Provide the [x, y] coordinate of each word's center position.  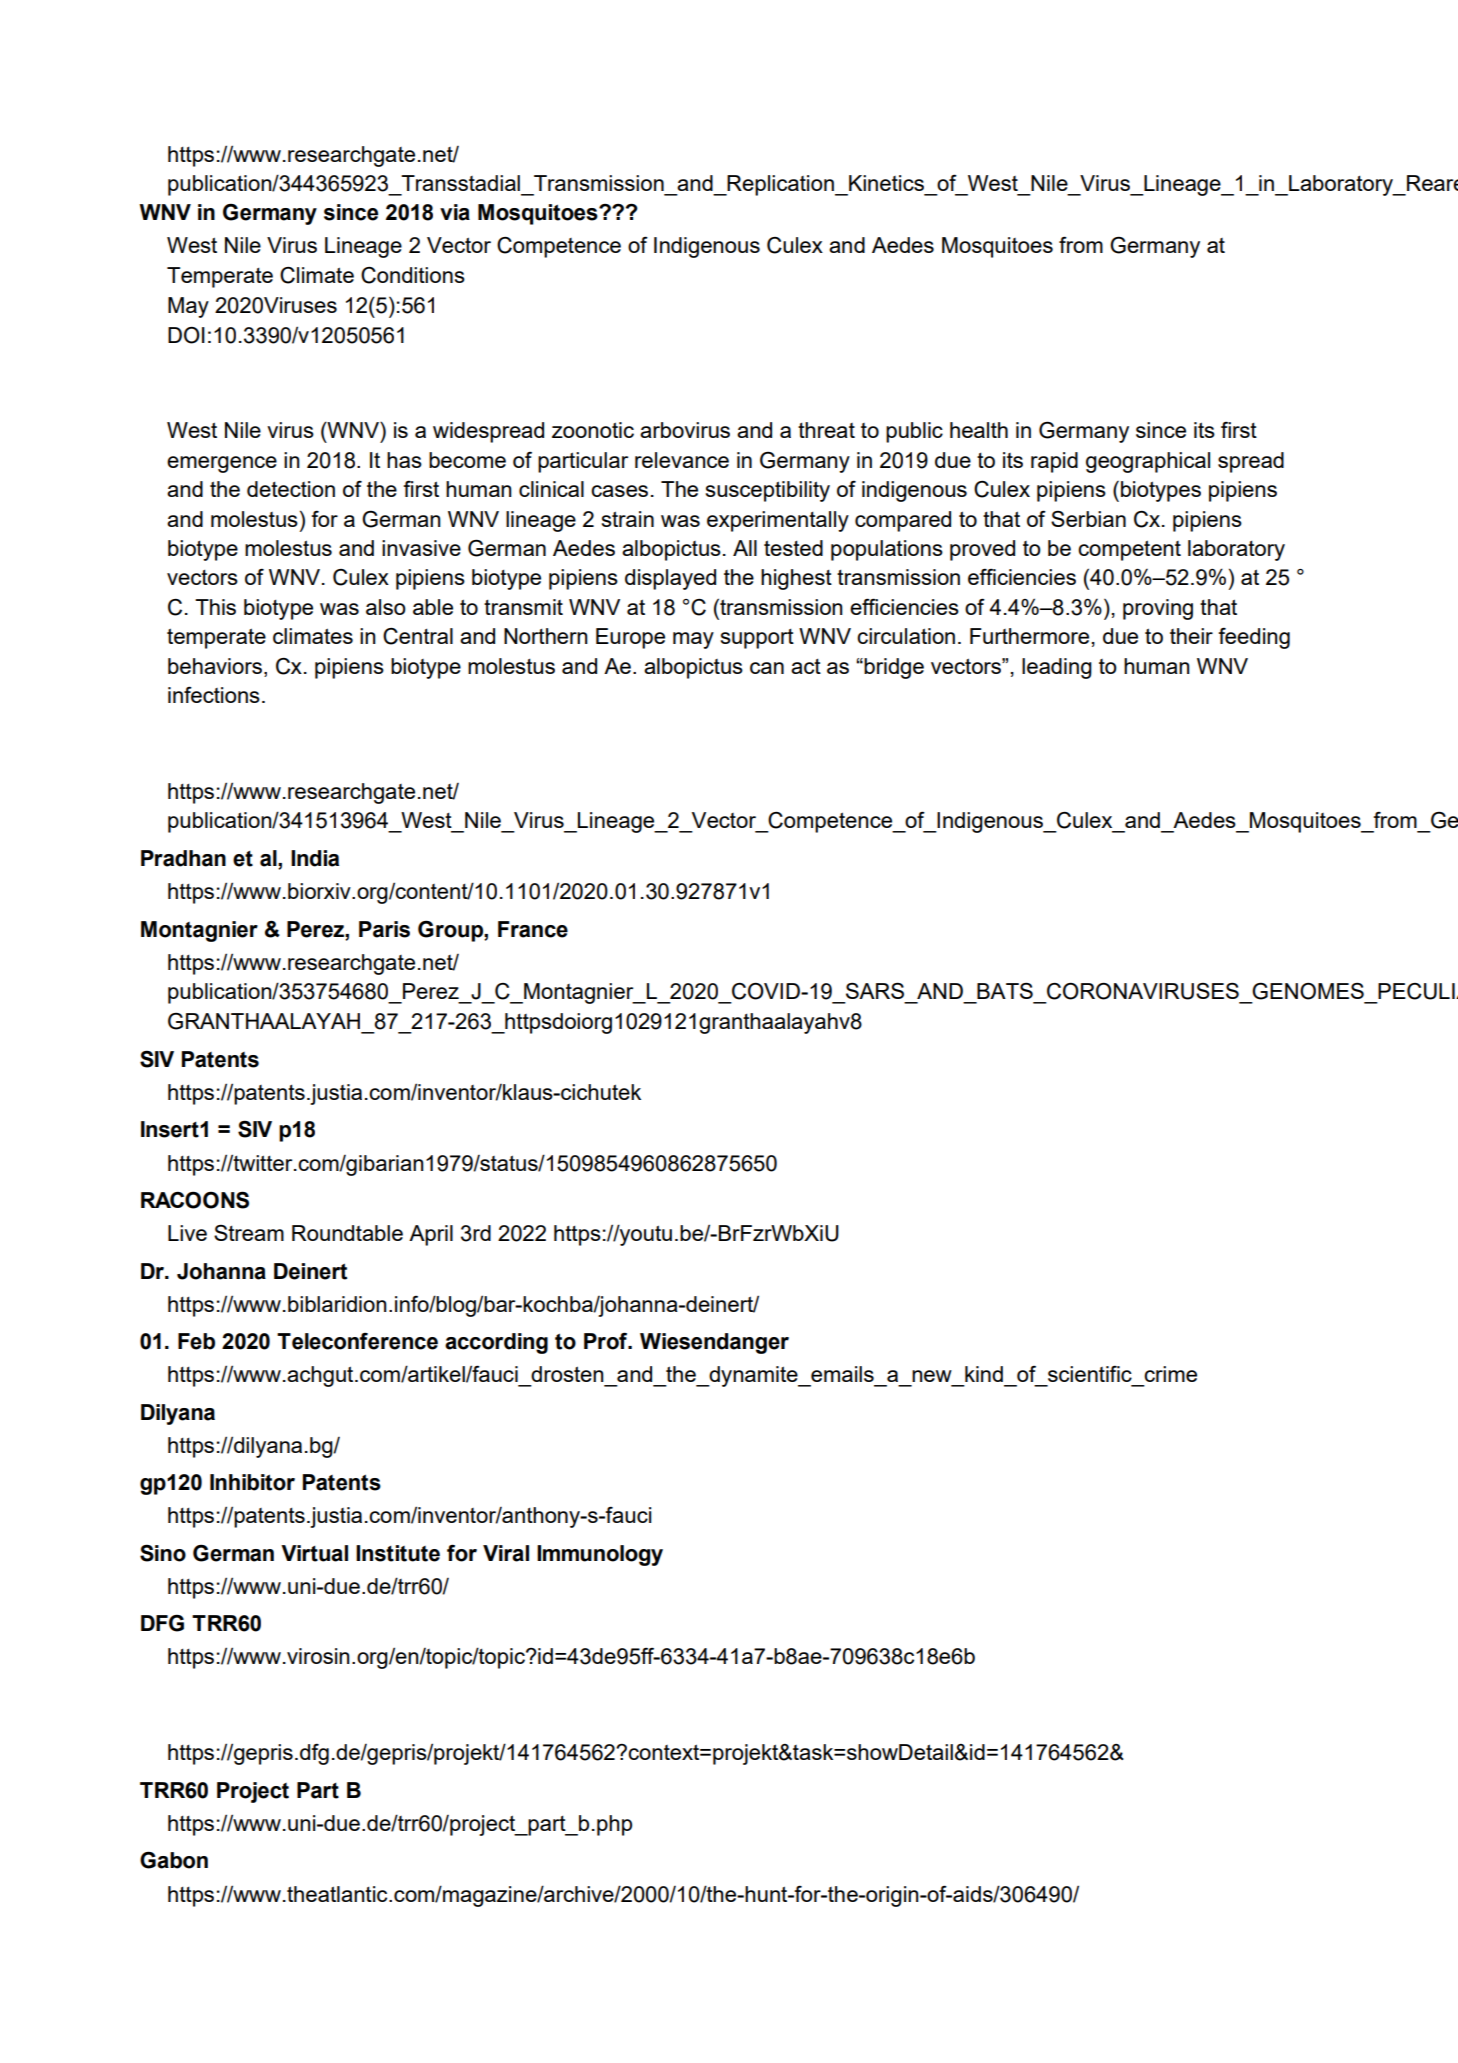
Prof [607, 1341]
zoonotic [593, 430]
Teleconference [357, 1341]
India [315, 858]
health [979, 430]
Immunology [600, 1555]
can [767, 668]
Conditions [413, 275]
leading [1057, 668]
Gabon [174, 1860]
